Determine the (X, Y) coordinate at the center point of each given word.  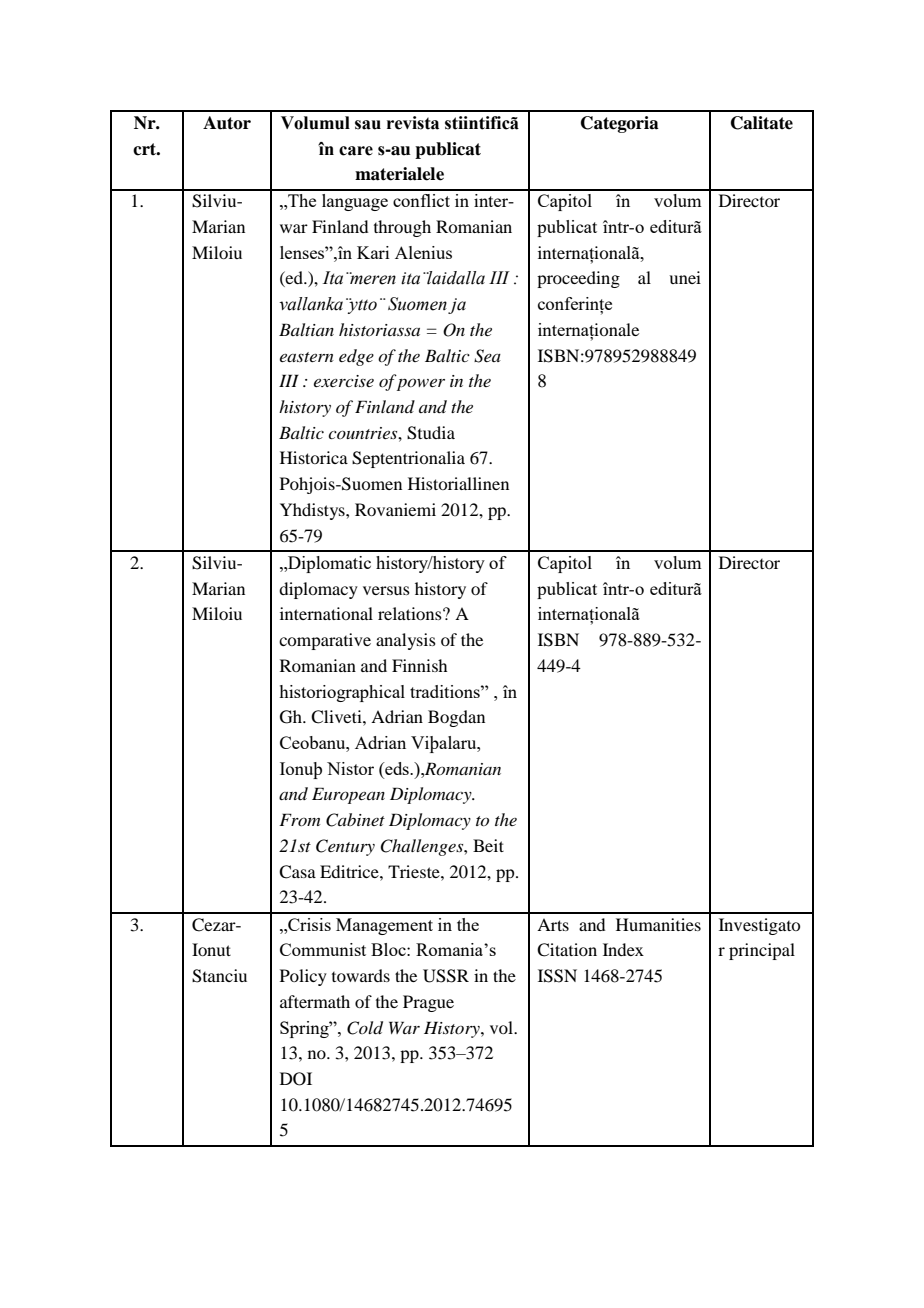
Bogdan (456, 718)
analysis (406, 641)
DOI (296, 1079)
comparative (325, 641)
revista (413, 123)
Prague (428, 1003)
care (356, 151)
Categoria (620, 124)
